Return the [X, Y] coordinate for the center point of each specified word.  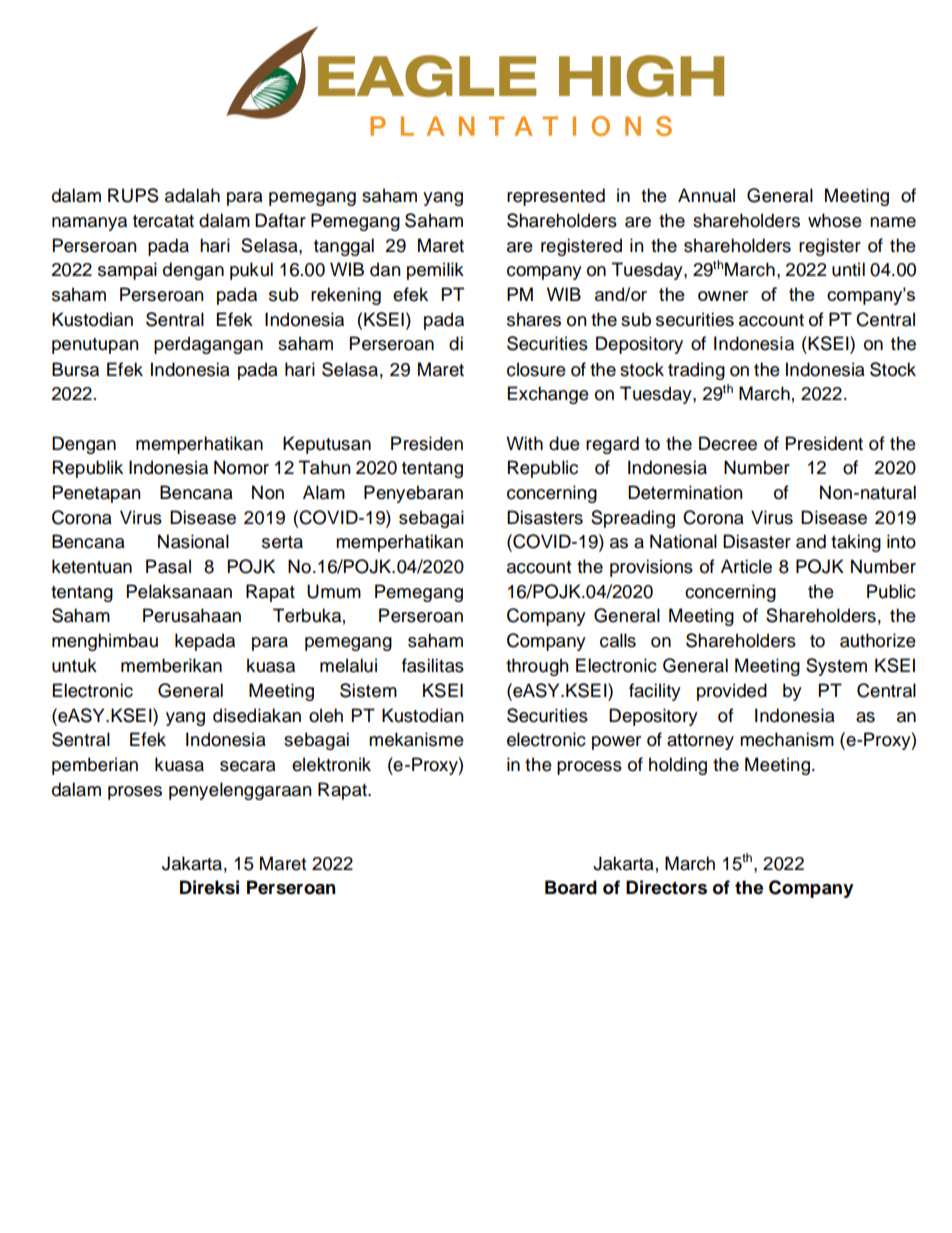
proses [135, 793]
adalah [192, 195]
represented [556, 197]
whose [835, 220]
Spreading [633, 519]
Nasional [193, 541]
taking [856, 543]
